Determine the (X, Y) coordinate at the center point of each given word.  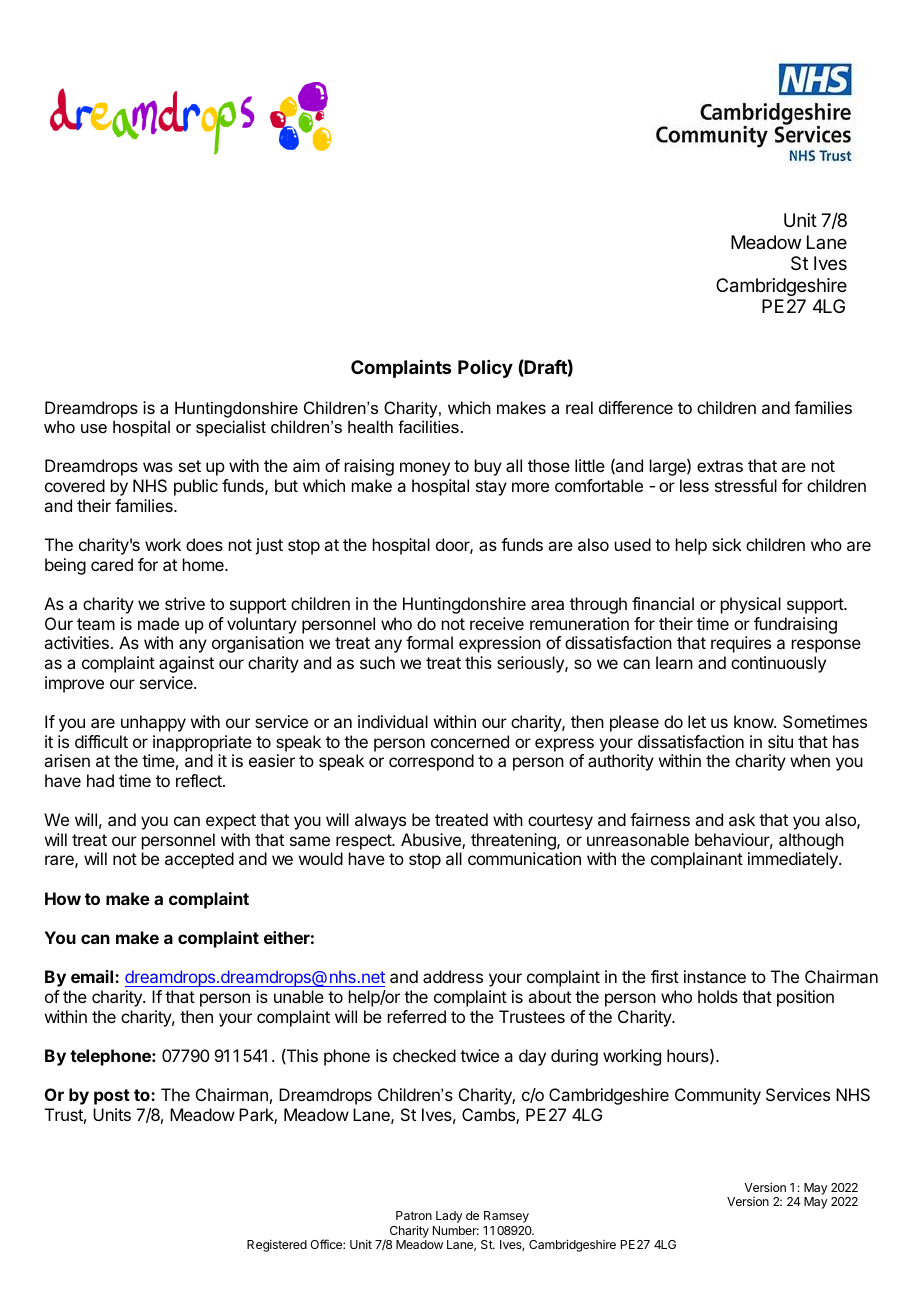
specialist (231, 428)
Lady (449, 1217)
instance (715, 976)
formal (429, 642)
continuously (778, 664)
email (93, 976)
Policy (485, 369)
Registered (277, 1246)
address (453, 976)
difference (636, 407)
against (186, 664)
